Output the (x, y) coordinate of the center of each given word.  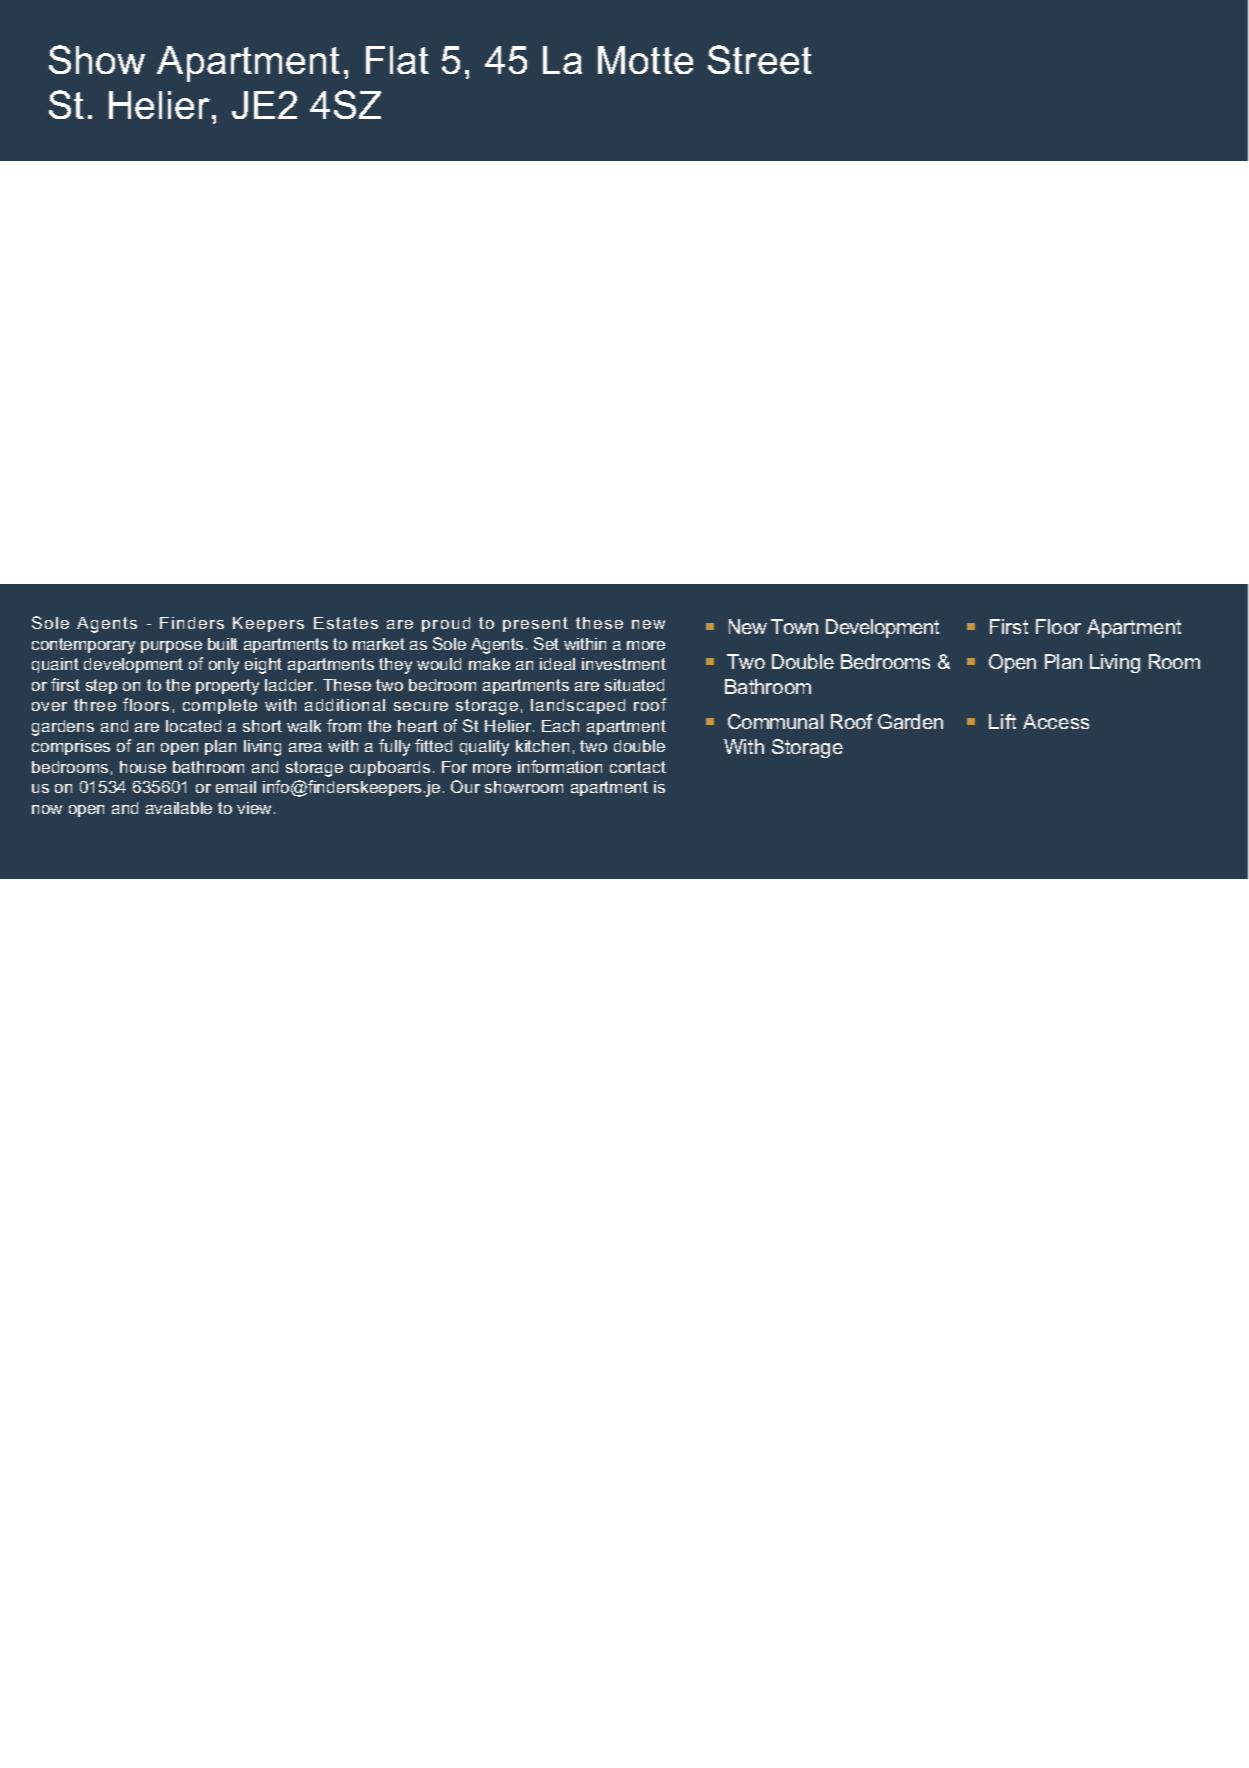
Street (760, 59)
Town (794, 626)
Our (465, 786)
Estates (346, 623)
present (535, 624)
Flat (397, 60)
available (179, 808)
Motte (645, 60)
